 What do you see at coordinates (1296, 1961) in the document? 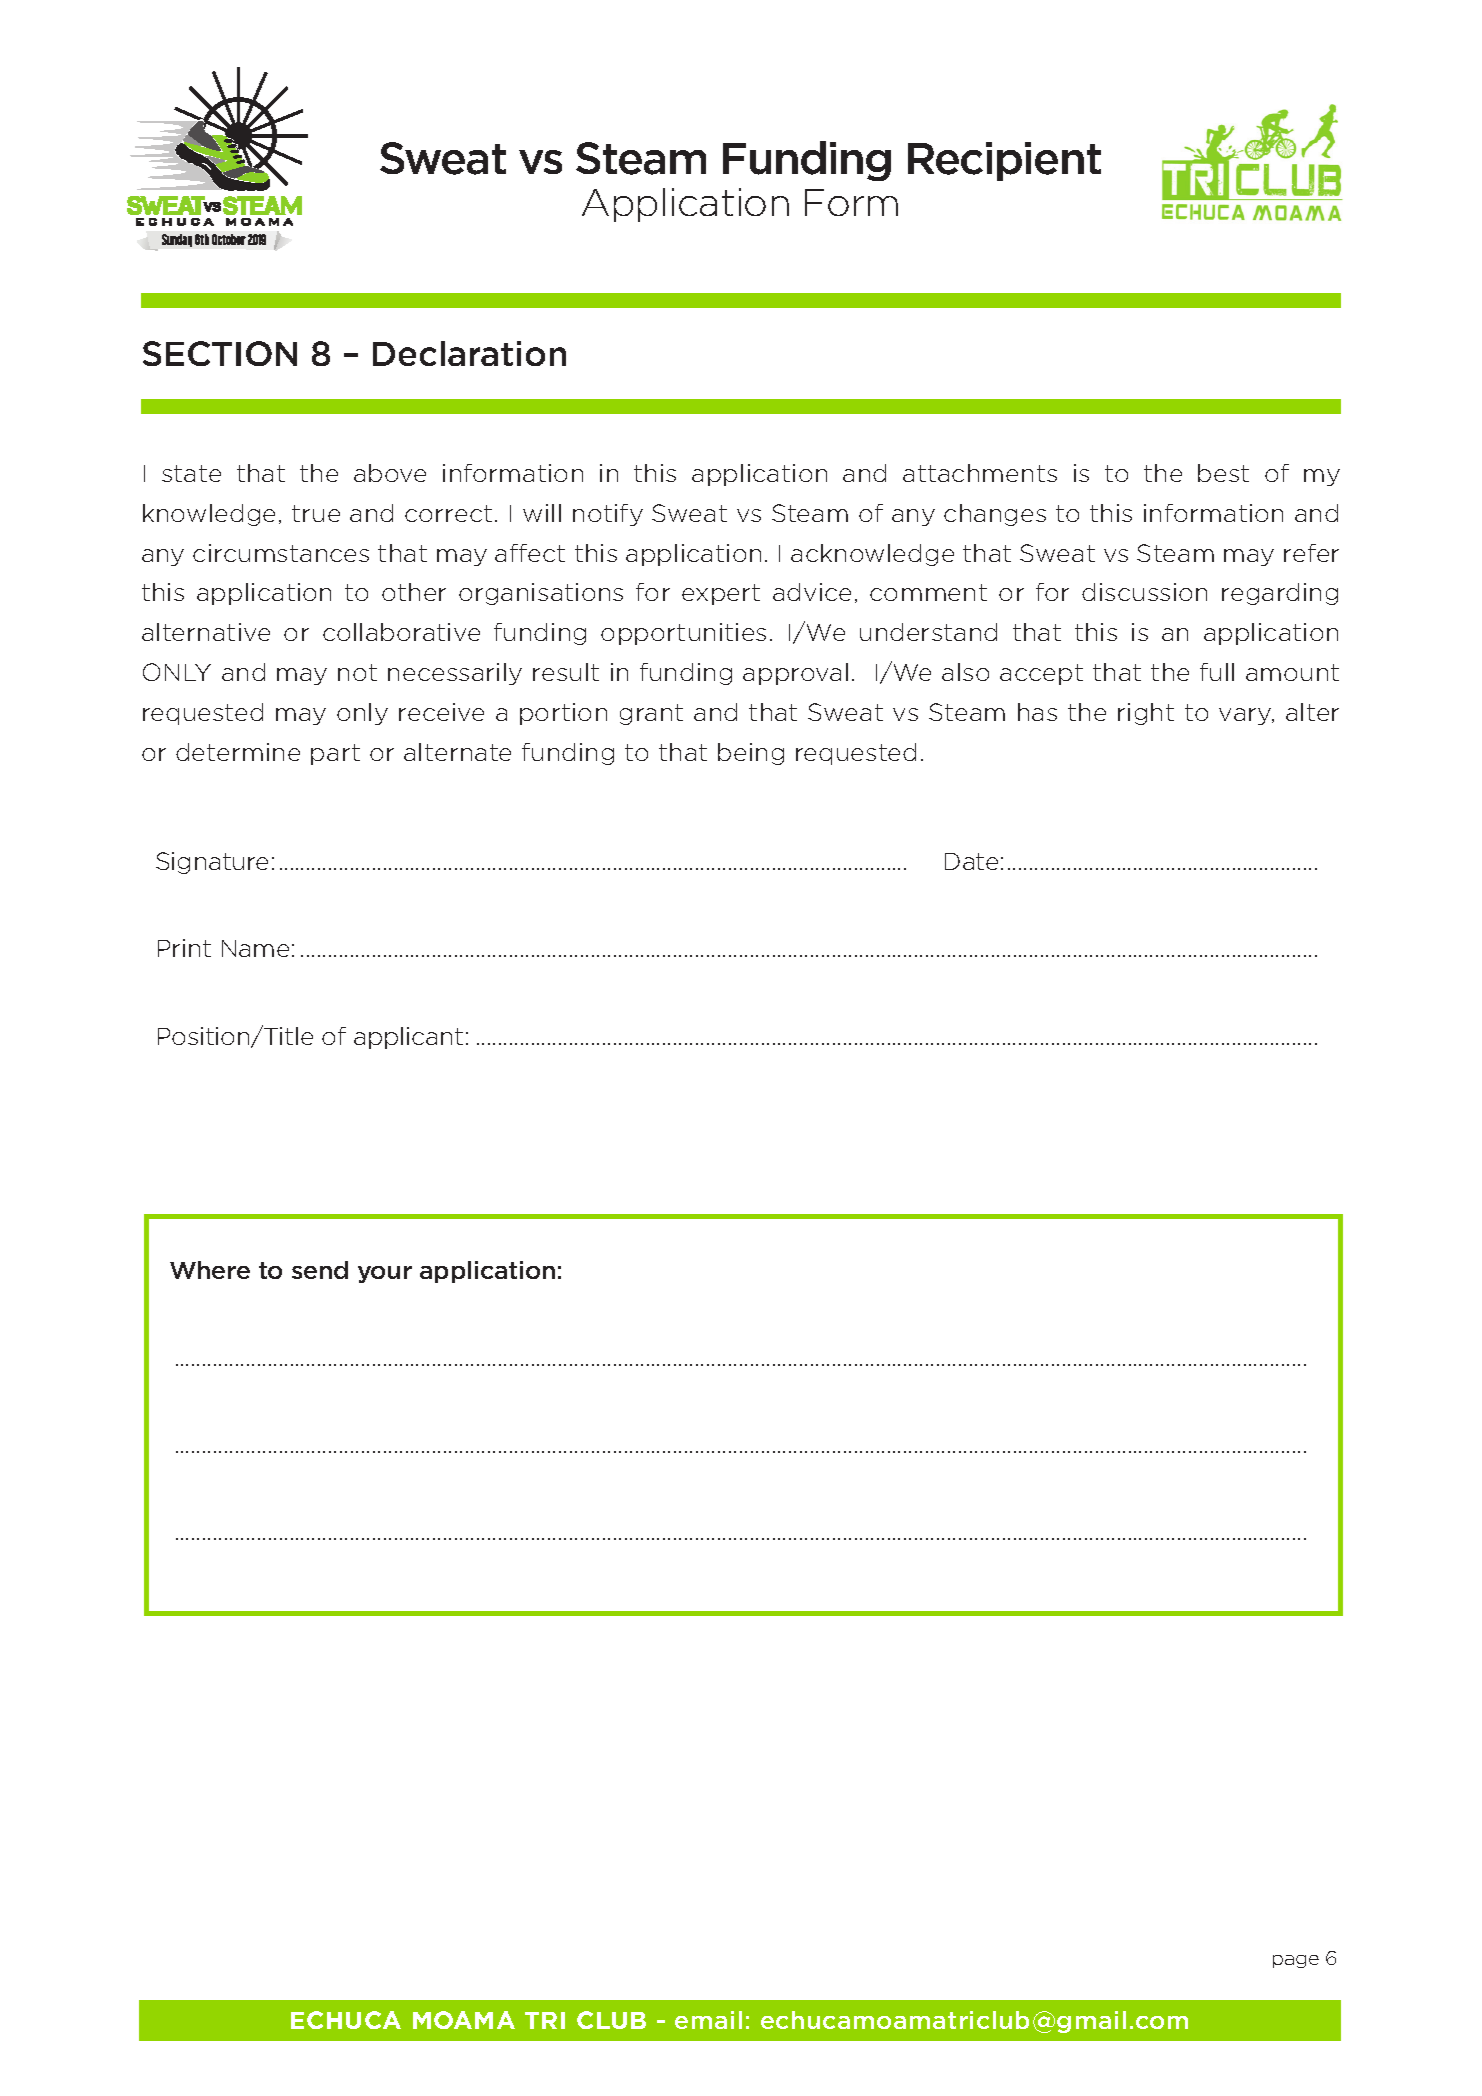
I see `page` at bounding box center [1296, 1961].
